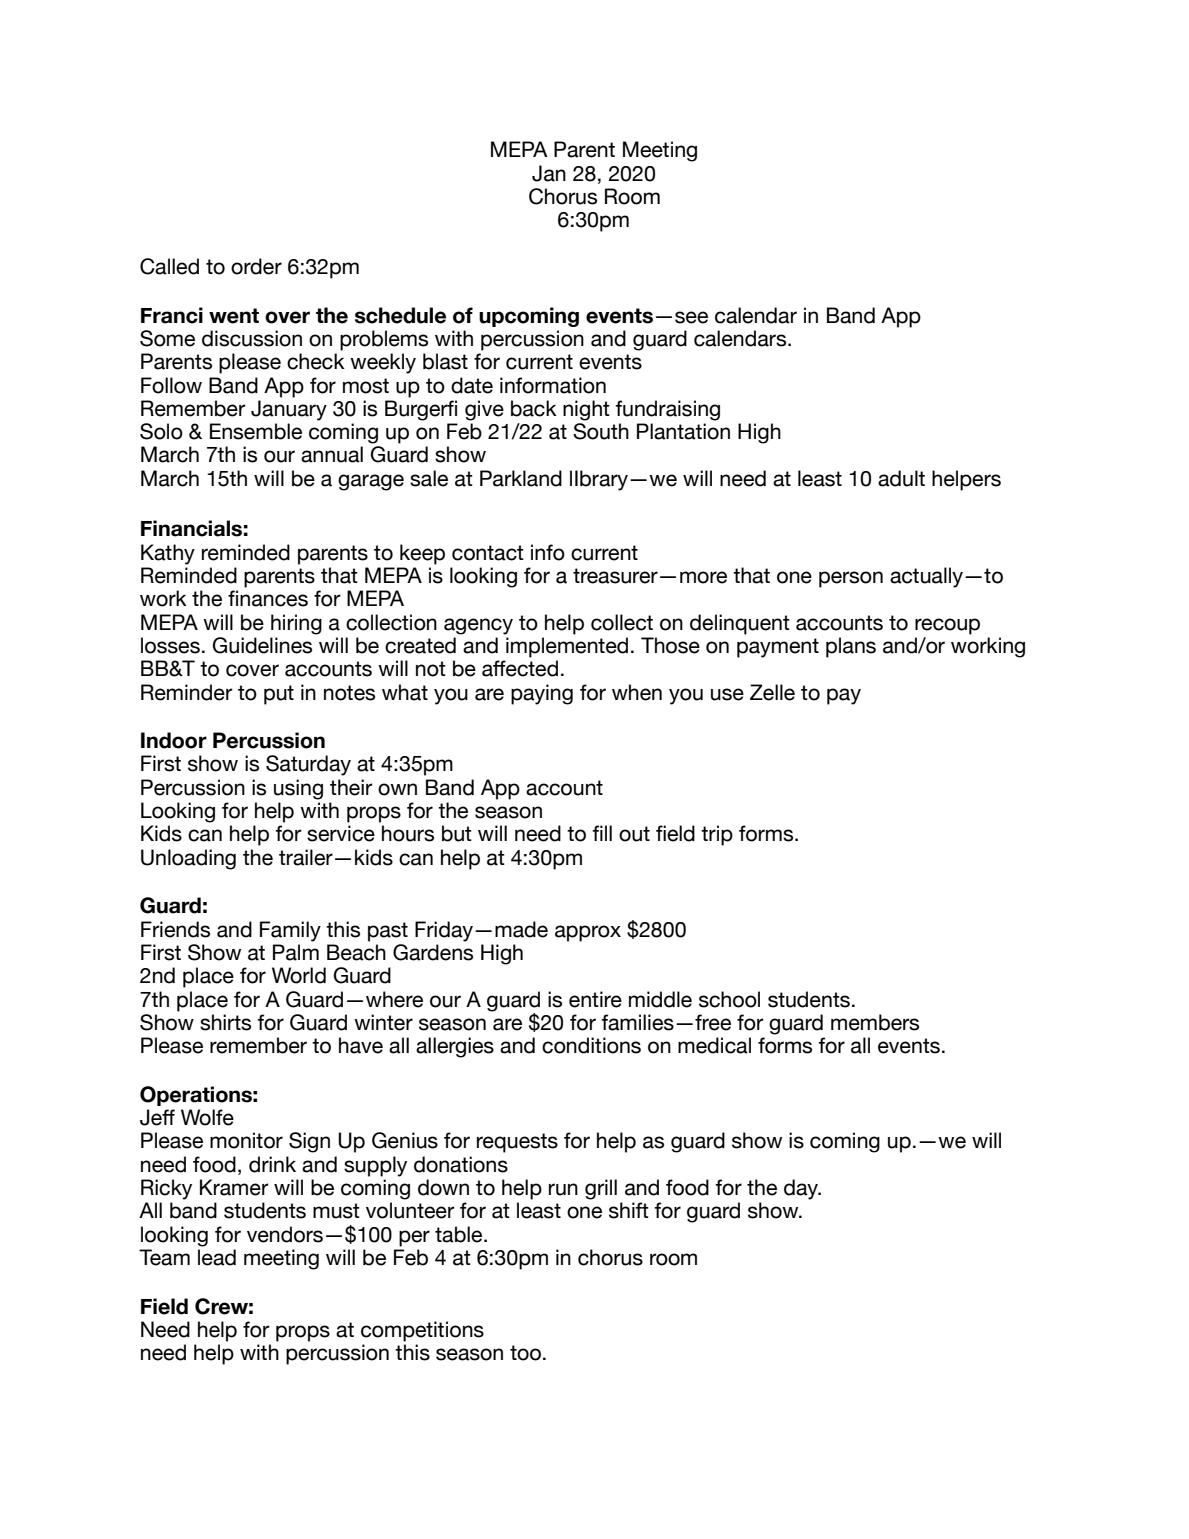  I want to click on members, so click(875, 1022).
